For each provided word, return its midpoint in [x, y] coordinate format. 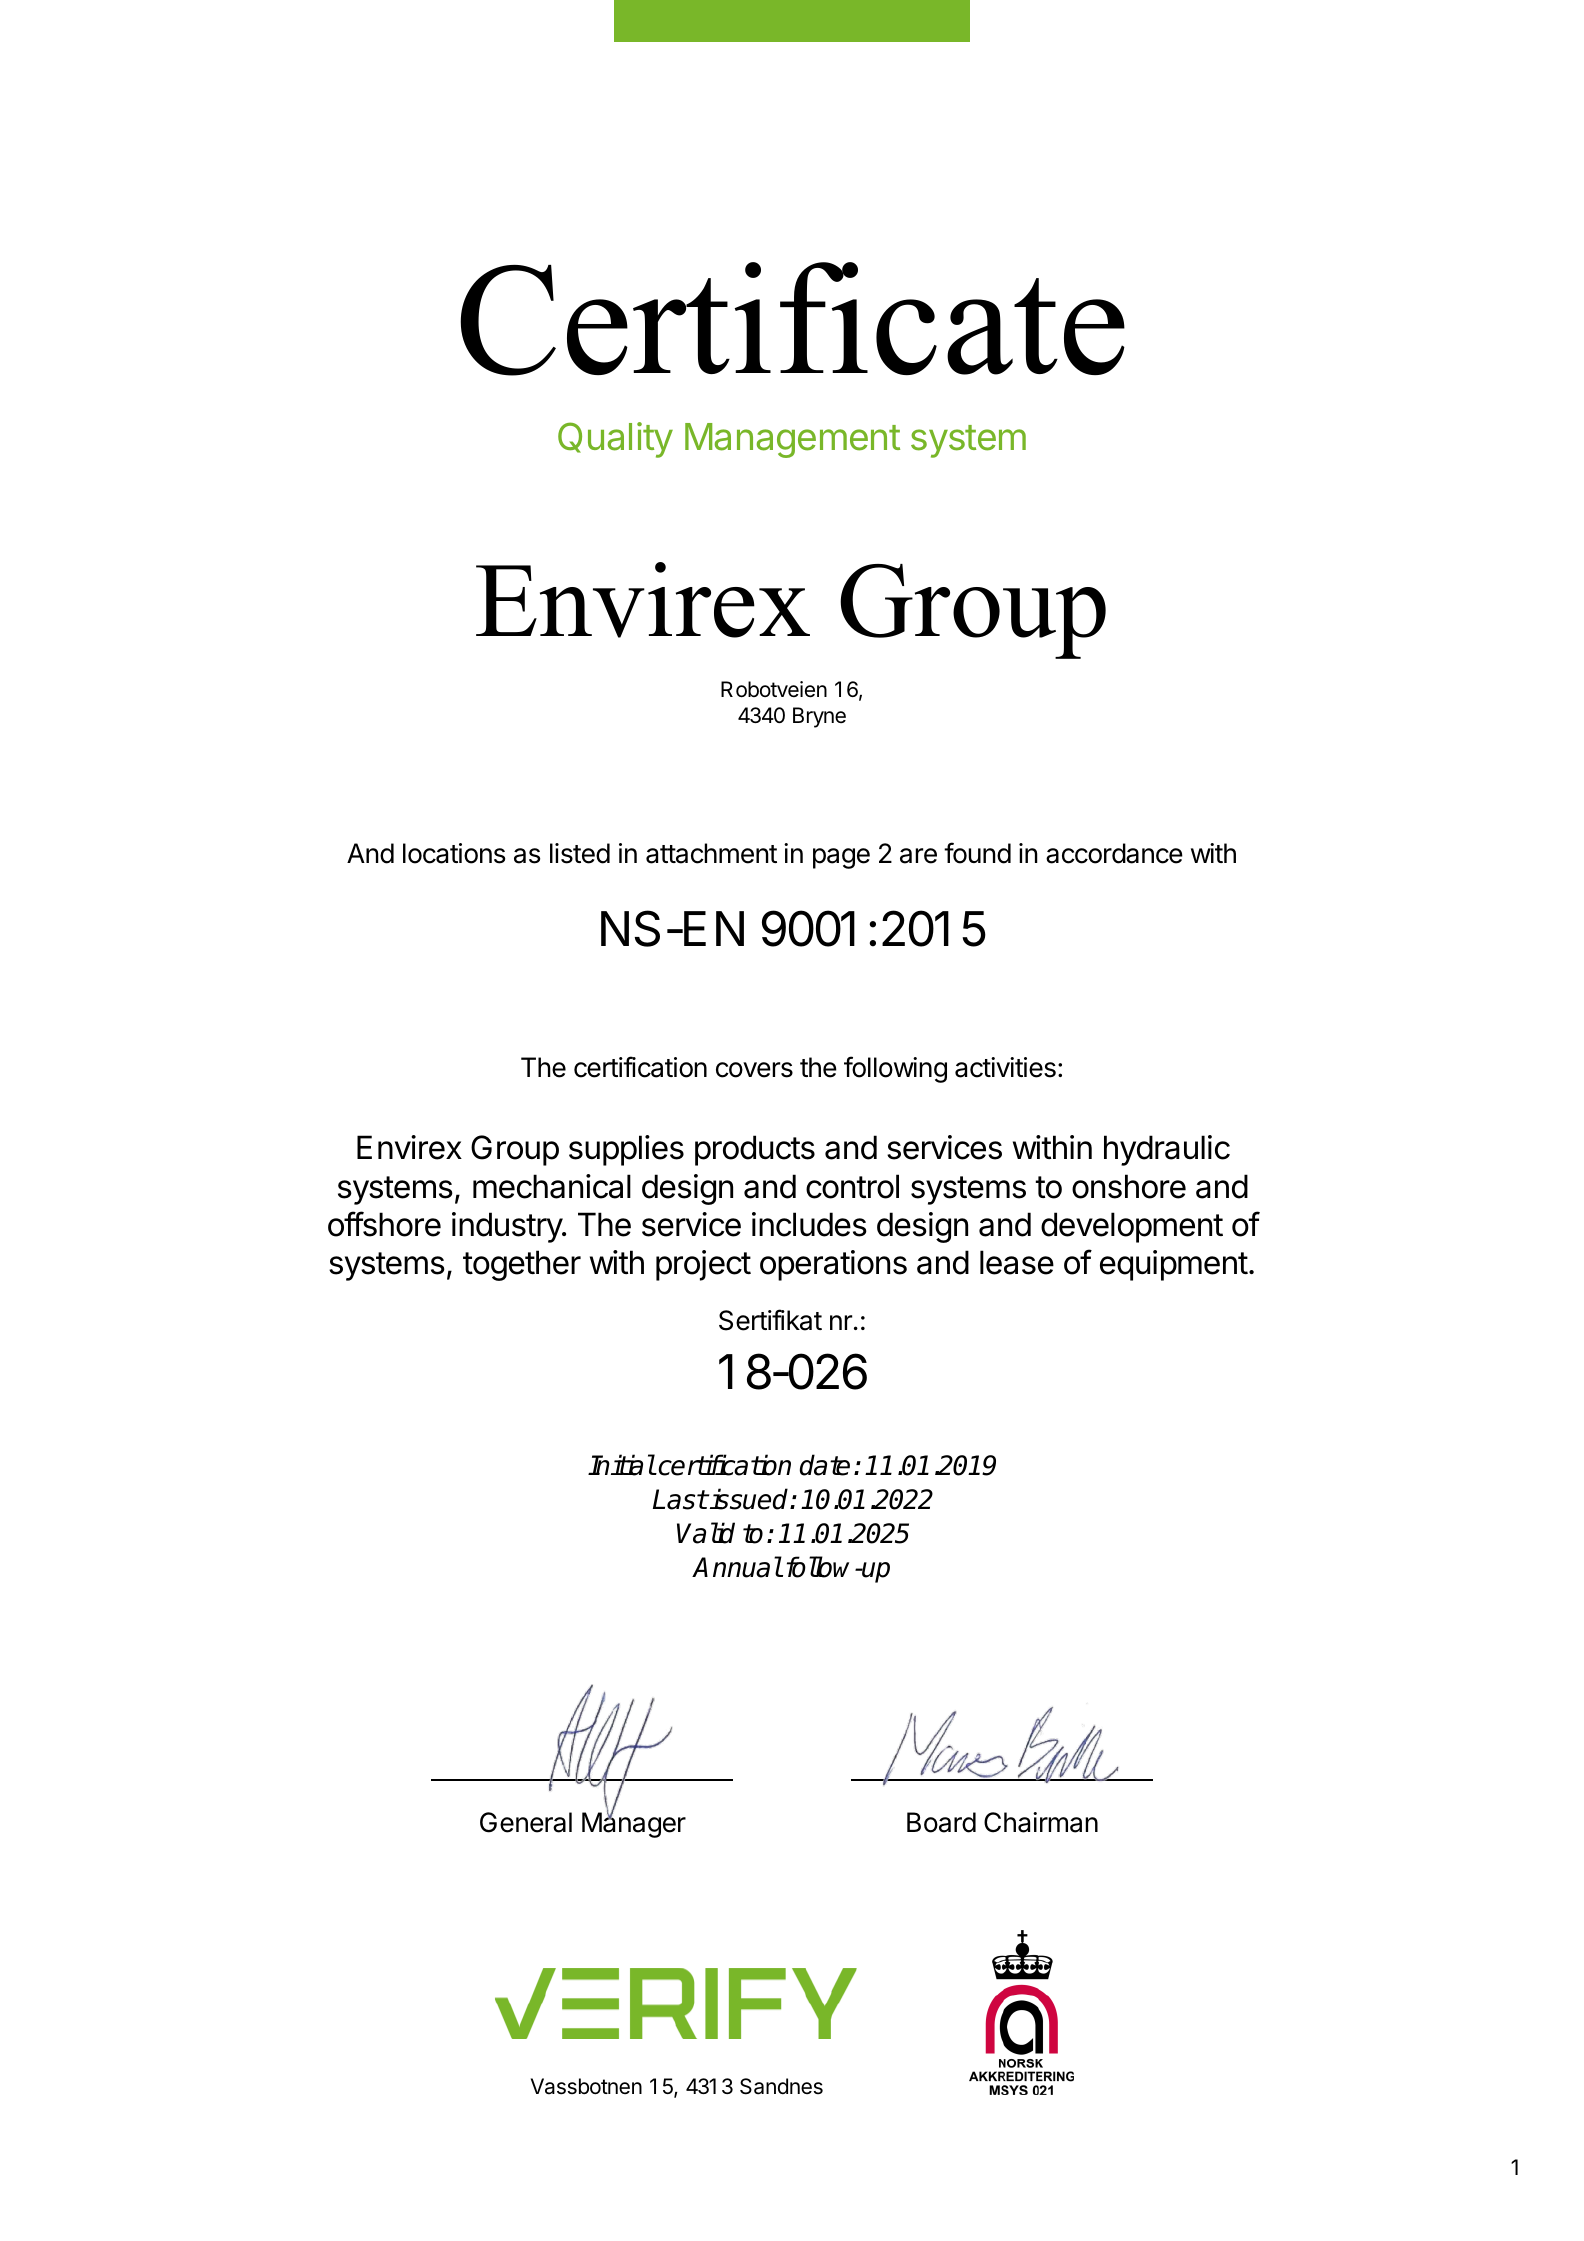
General [526, 1822]
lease [1017, 1262]
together [522, 1265]
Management [792, 440]
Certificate [792, 319]
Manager [634, 1824]
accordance [1114, 853]
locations [454, 853]
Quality [615, 440]
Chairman [1041, 1822]
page [841, 858]
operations [833, 1265]
